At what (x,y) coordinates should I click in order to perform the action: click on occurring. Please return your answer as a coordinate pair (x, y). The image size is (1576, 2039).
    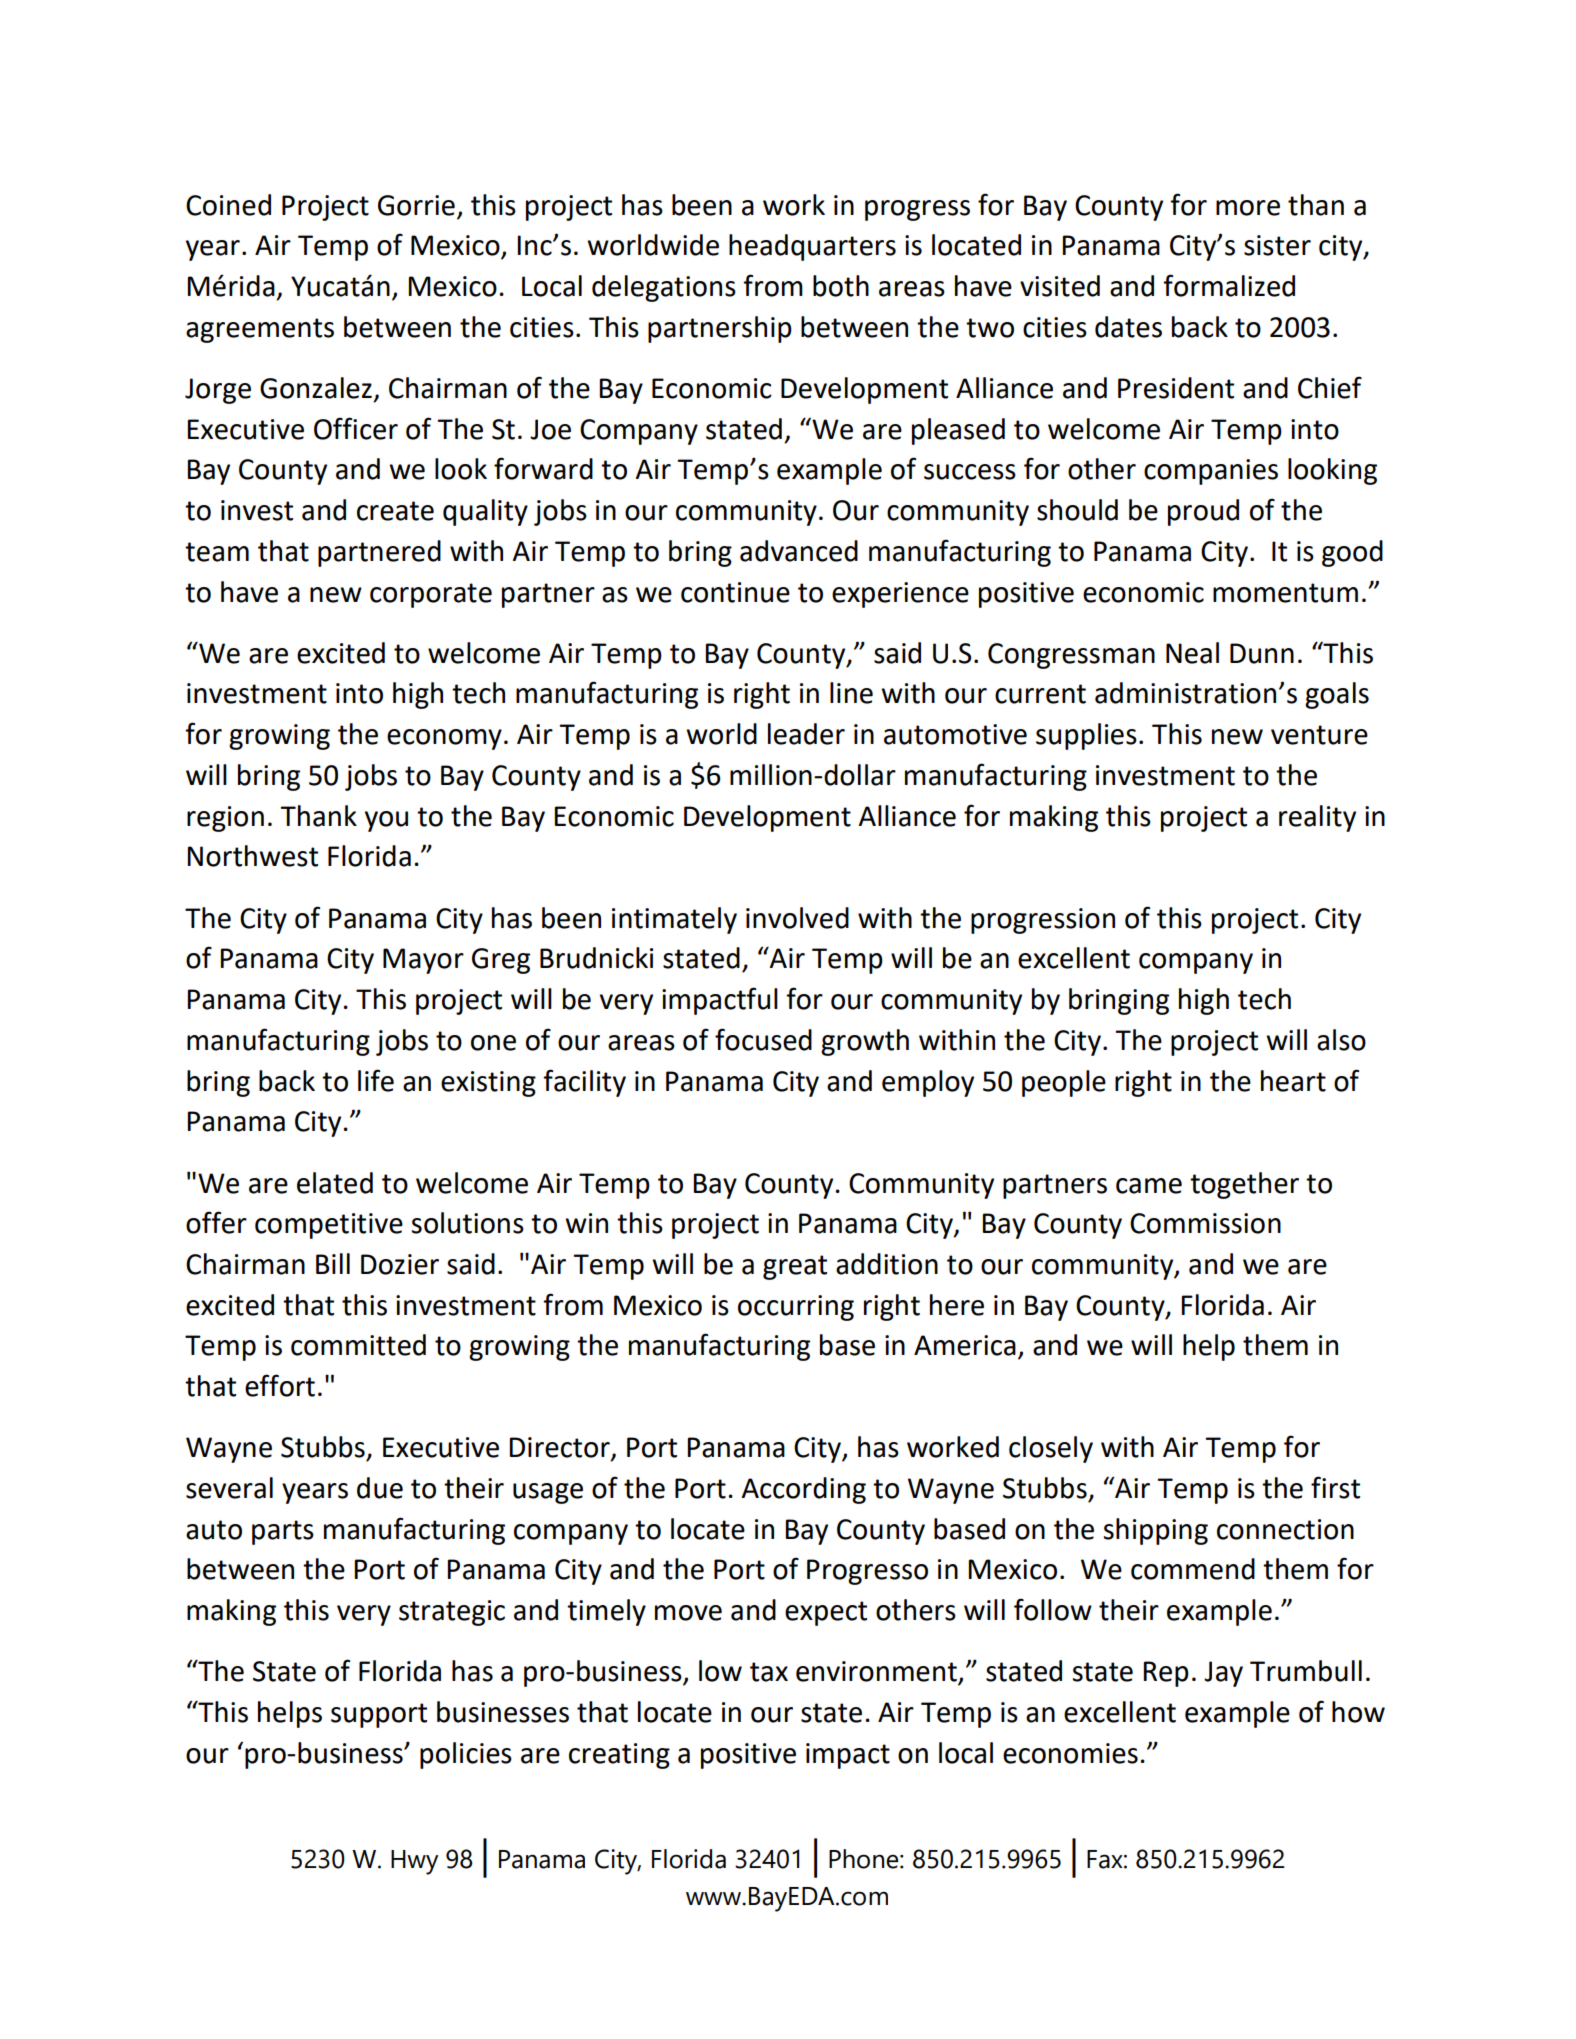
    Looking at the image, I should click on (796, 1308).
